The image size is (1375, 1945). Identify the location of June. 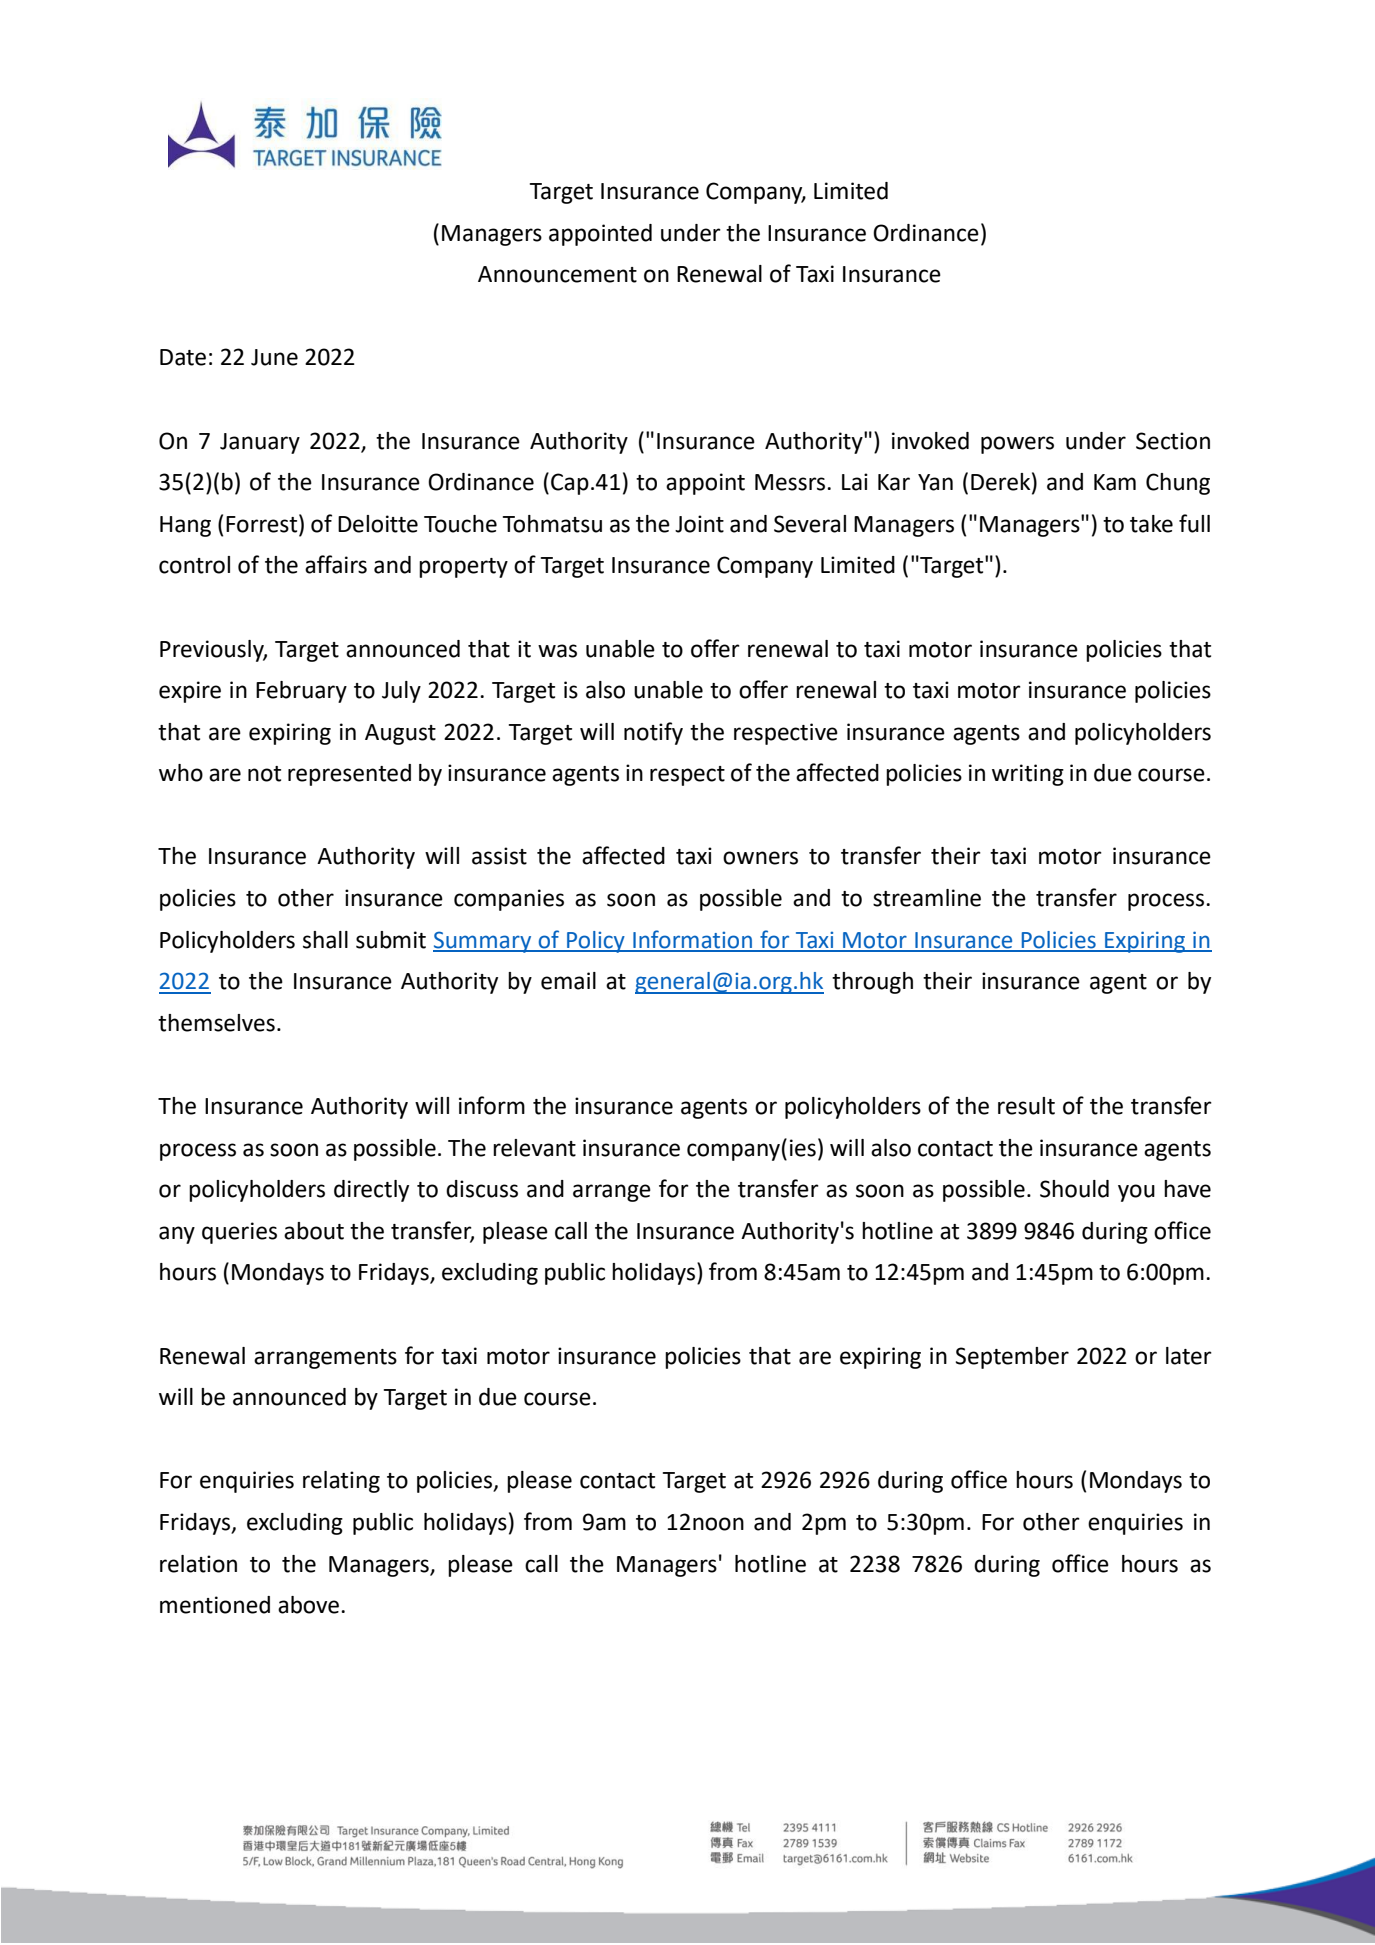
(274, 357).
